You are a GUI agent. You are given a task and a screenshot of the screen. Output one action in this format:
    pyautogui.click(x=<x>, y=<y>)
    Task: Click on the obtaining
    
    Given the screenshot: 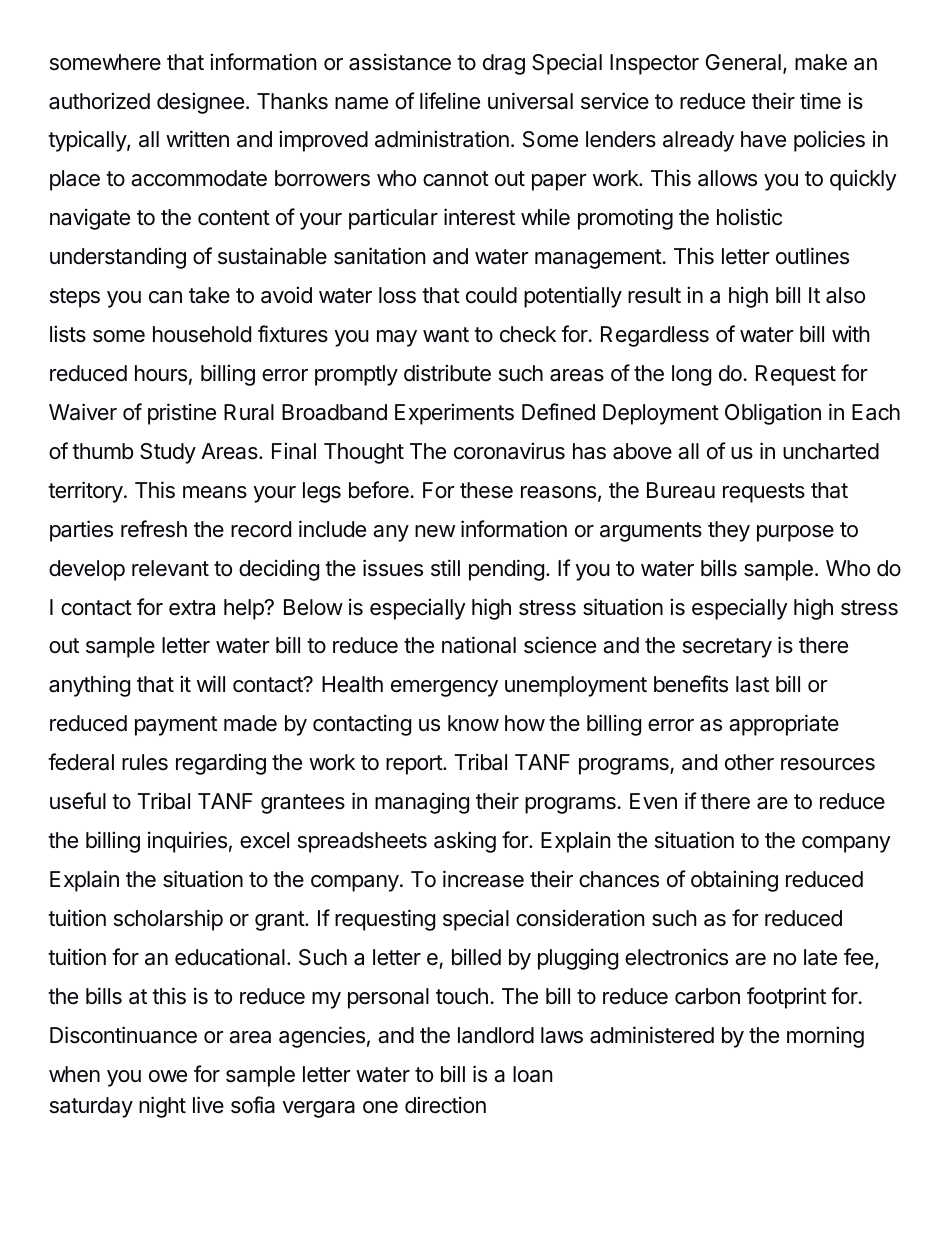 What is the action you would take?
    pyautogui.click(x=734, y=881)
